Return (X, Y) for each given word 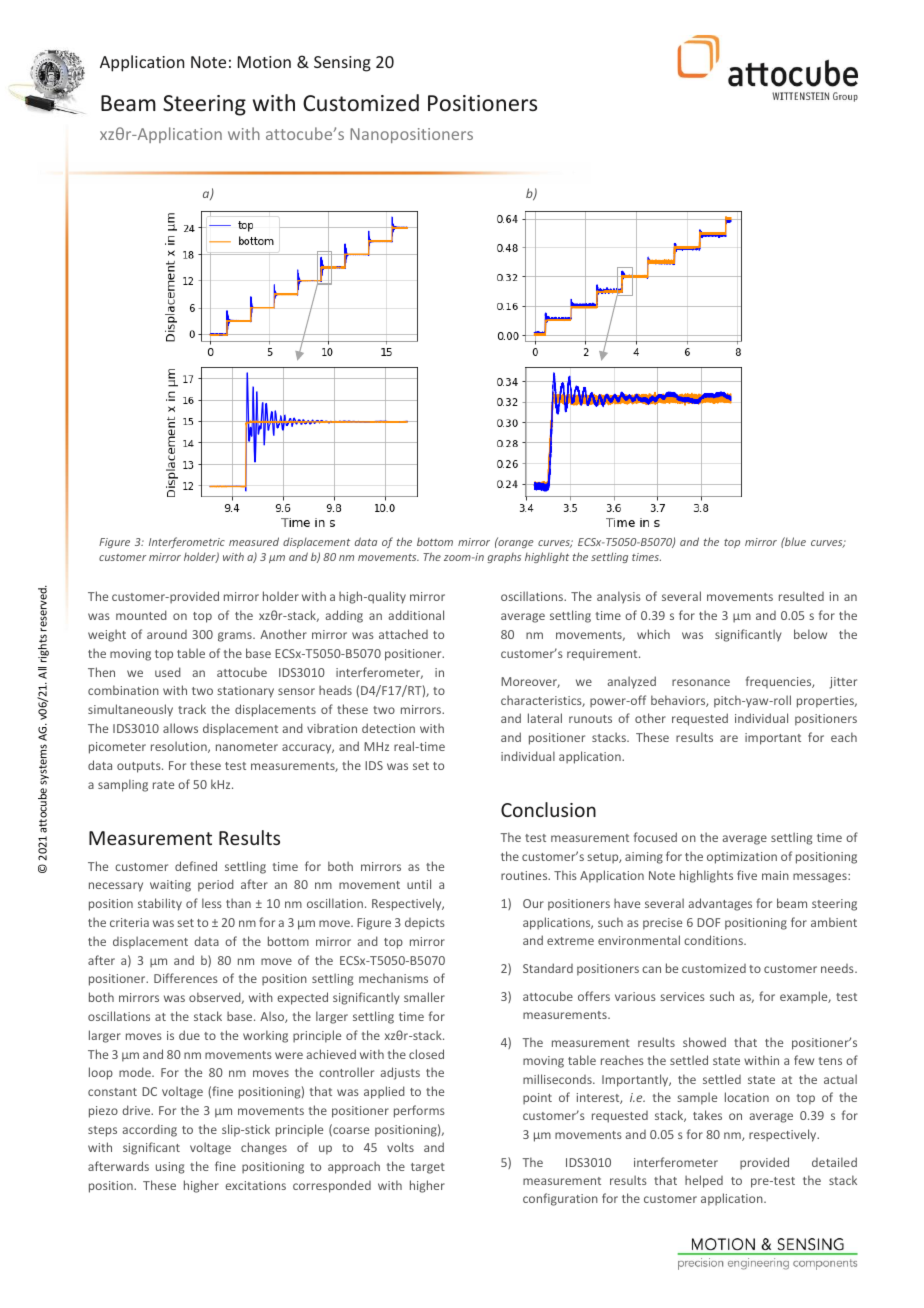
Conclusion (548, 809)
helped (704, 1181)
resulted (801, 596)
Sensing (342, 64)
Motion (264, 62)
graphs (504, 558)
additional (416, 615)
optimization (742, 858)
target (428, 1168)
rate (163, 785)
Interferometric (187, 542)
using (170, 1168)
